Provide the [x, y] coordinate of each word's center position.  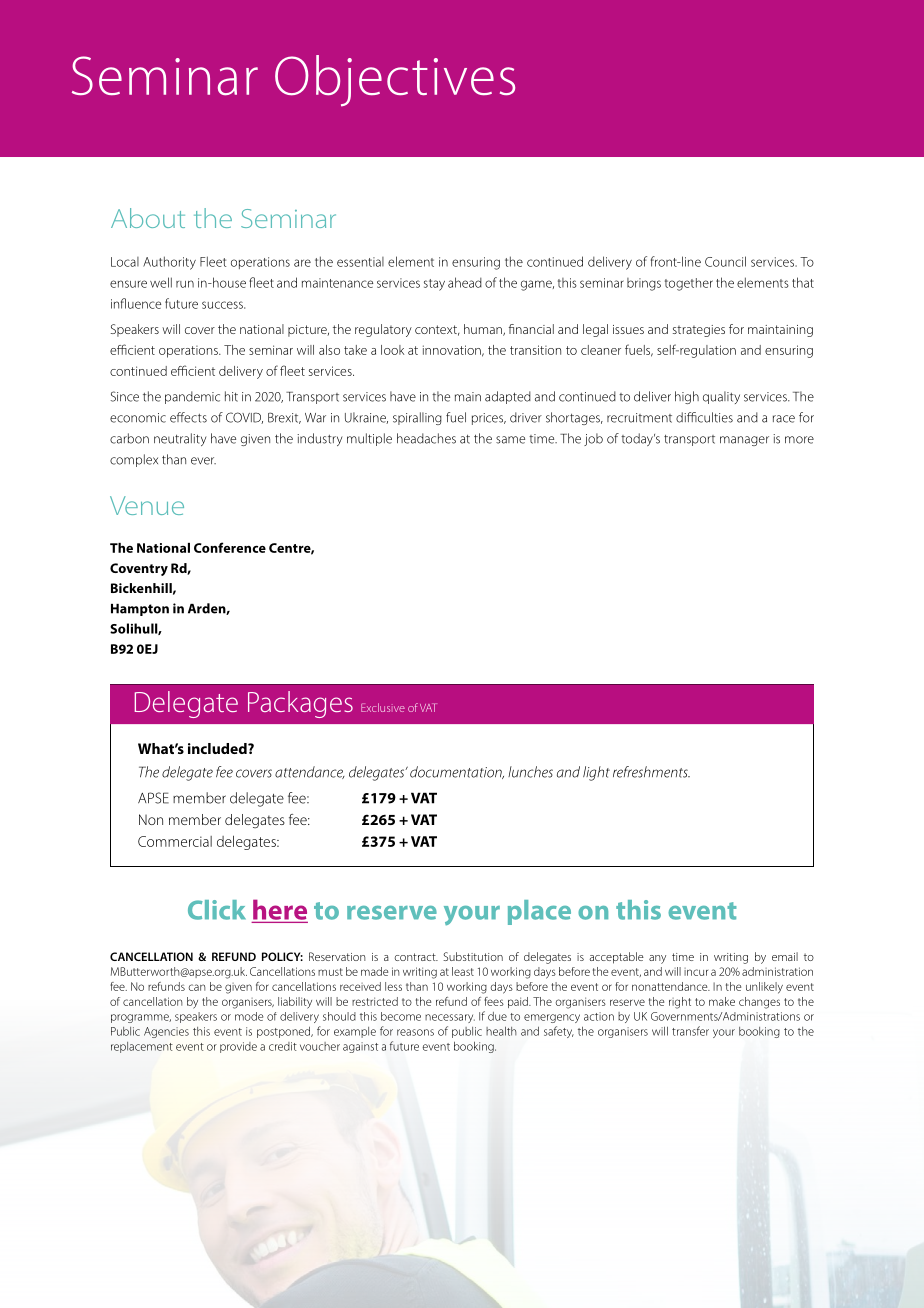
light [596, 773]
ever [203, 461]
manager [744, 441]
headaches [426, 438]
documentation [457, 772]
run [185, 284]
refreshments [651, 772]
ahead [465, 282]
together [689, 284]
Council [725, 261]
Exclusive [383, 707]
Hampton [140, 610]
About [148, 218]
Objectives [395, 81]
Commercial [175, 841]
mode [249, 1016]
